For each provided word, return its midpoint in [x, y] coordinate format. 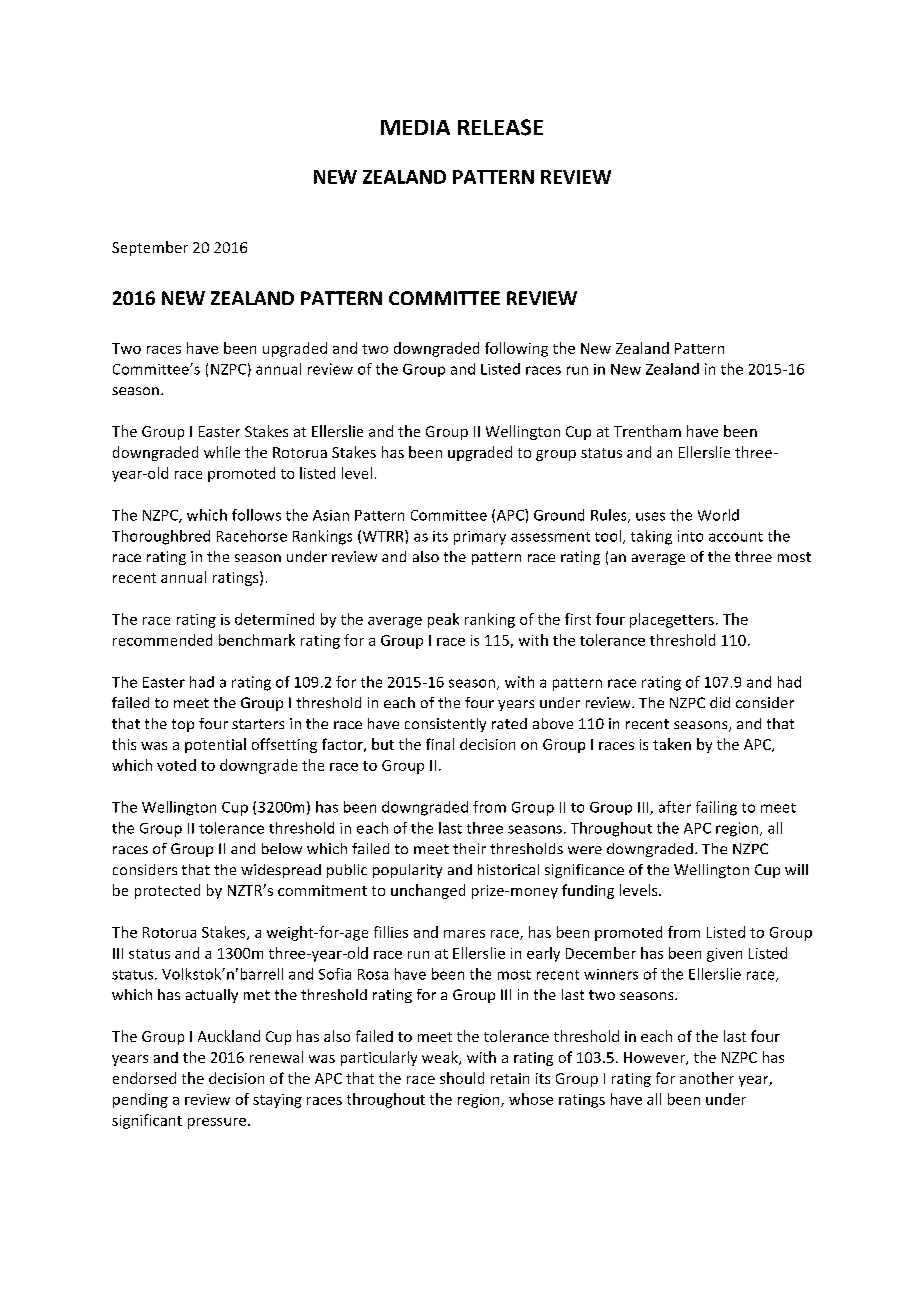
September [150, 248]
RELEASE [500, 127]
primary [480, 538]
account [736, 537]
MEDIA [415, 127]
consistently [445, 725]
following [516, 349]
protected [167, 891]
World [718, 515]
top [183, 725]
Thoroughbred [161, 537]
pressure [217, 1123]
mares [464, 934]
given [724, 955]
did [720, 702]
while [222, 452]
